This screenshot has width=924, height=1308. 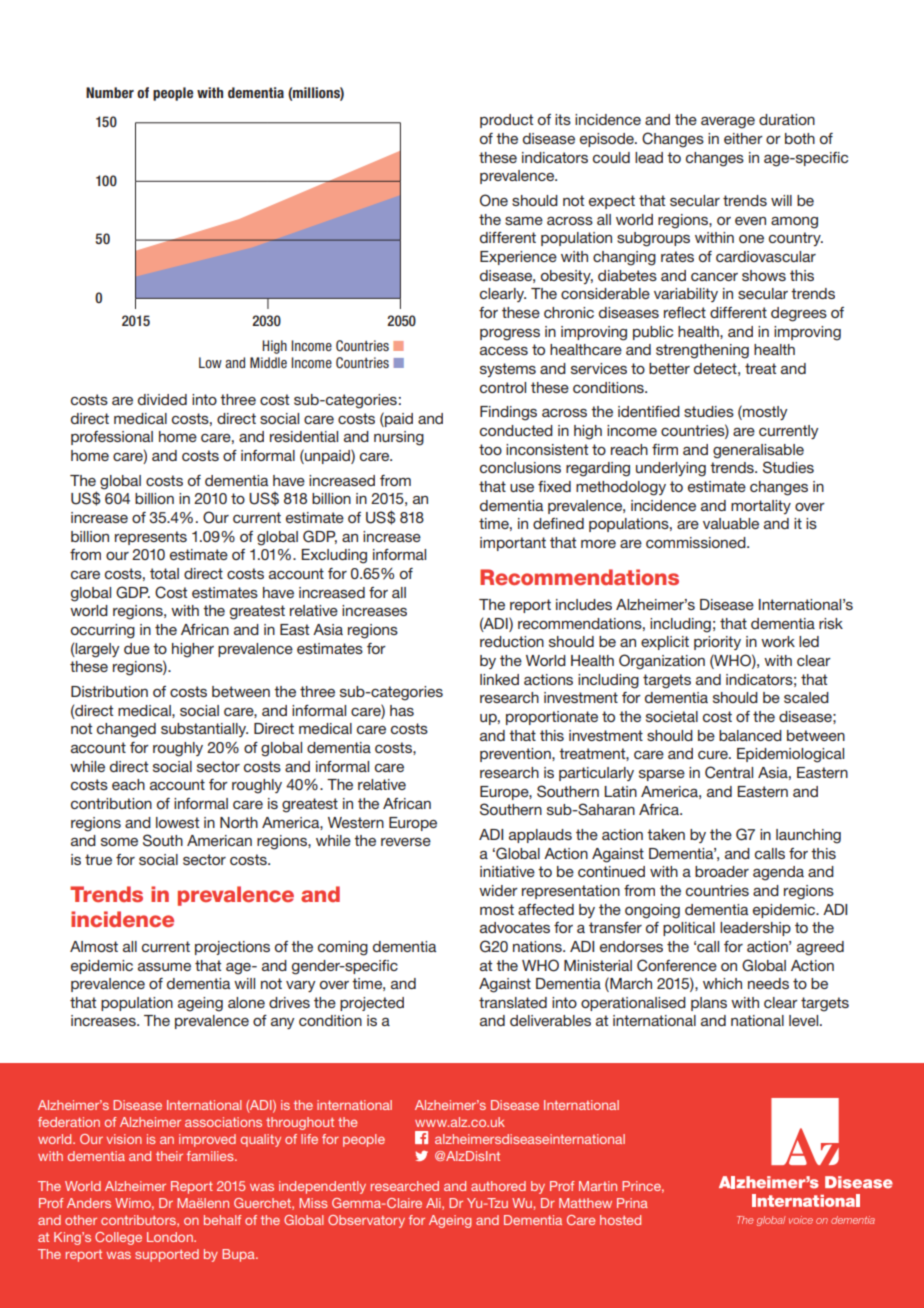 What do you see at coordinates (490, 449) in the screenshot?
I see `too` at bounding box center [490, 449].
